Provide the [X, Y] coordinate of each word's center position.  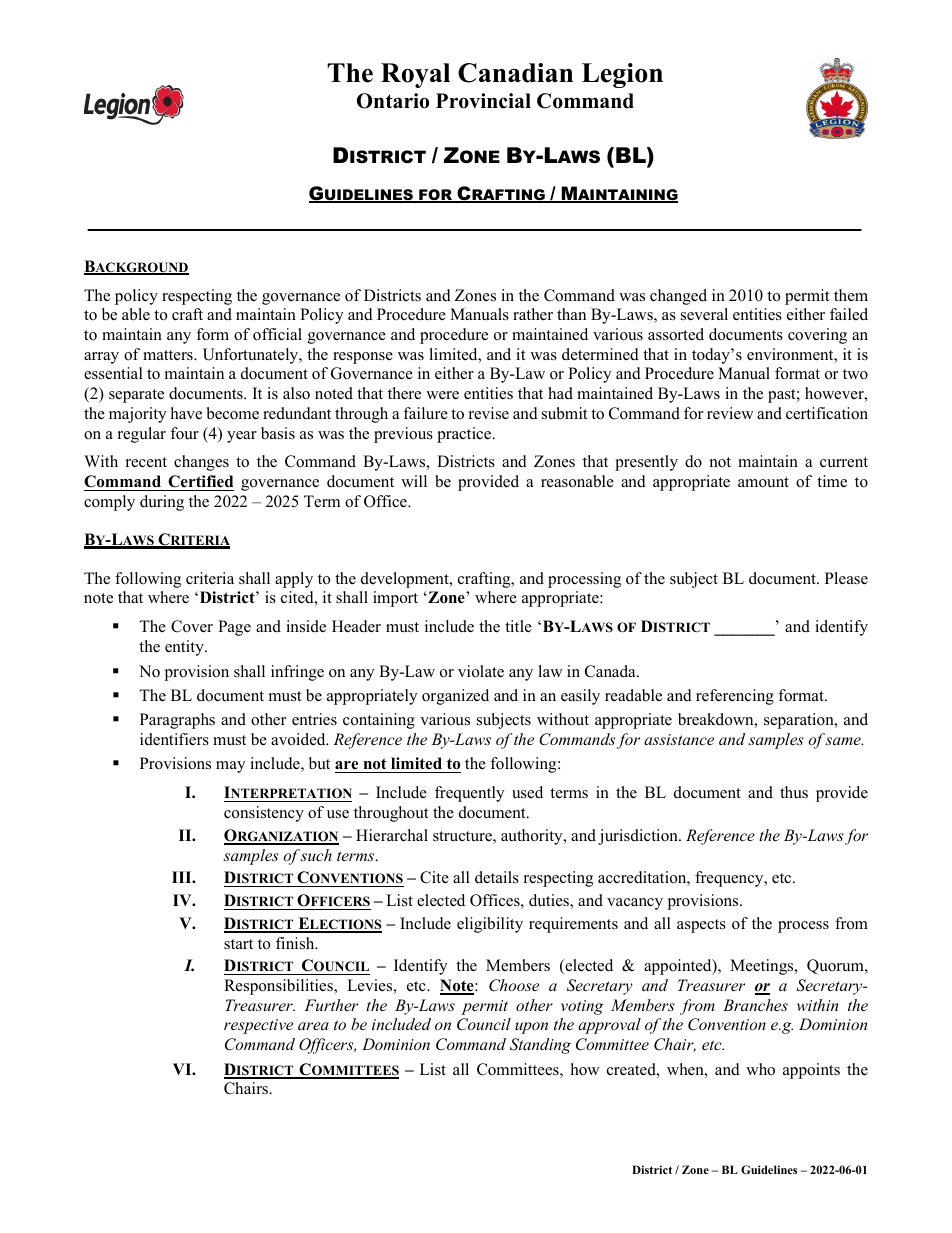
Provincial [483, 101]
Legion [622, 75]
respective [258, 1026]
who [760, 1069]
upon [531, 1028]
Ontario [393, 101]
